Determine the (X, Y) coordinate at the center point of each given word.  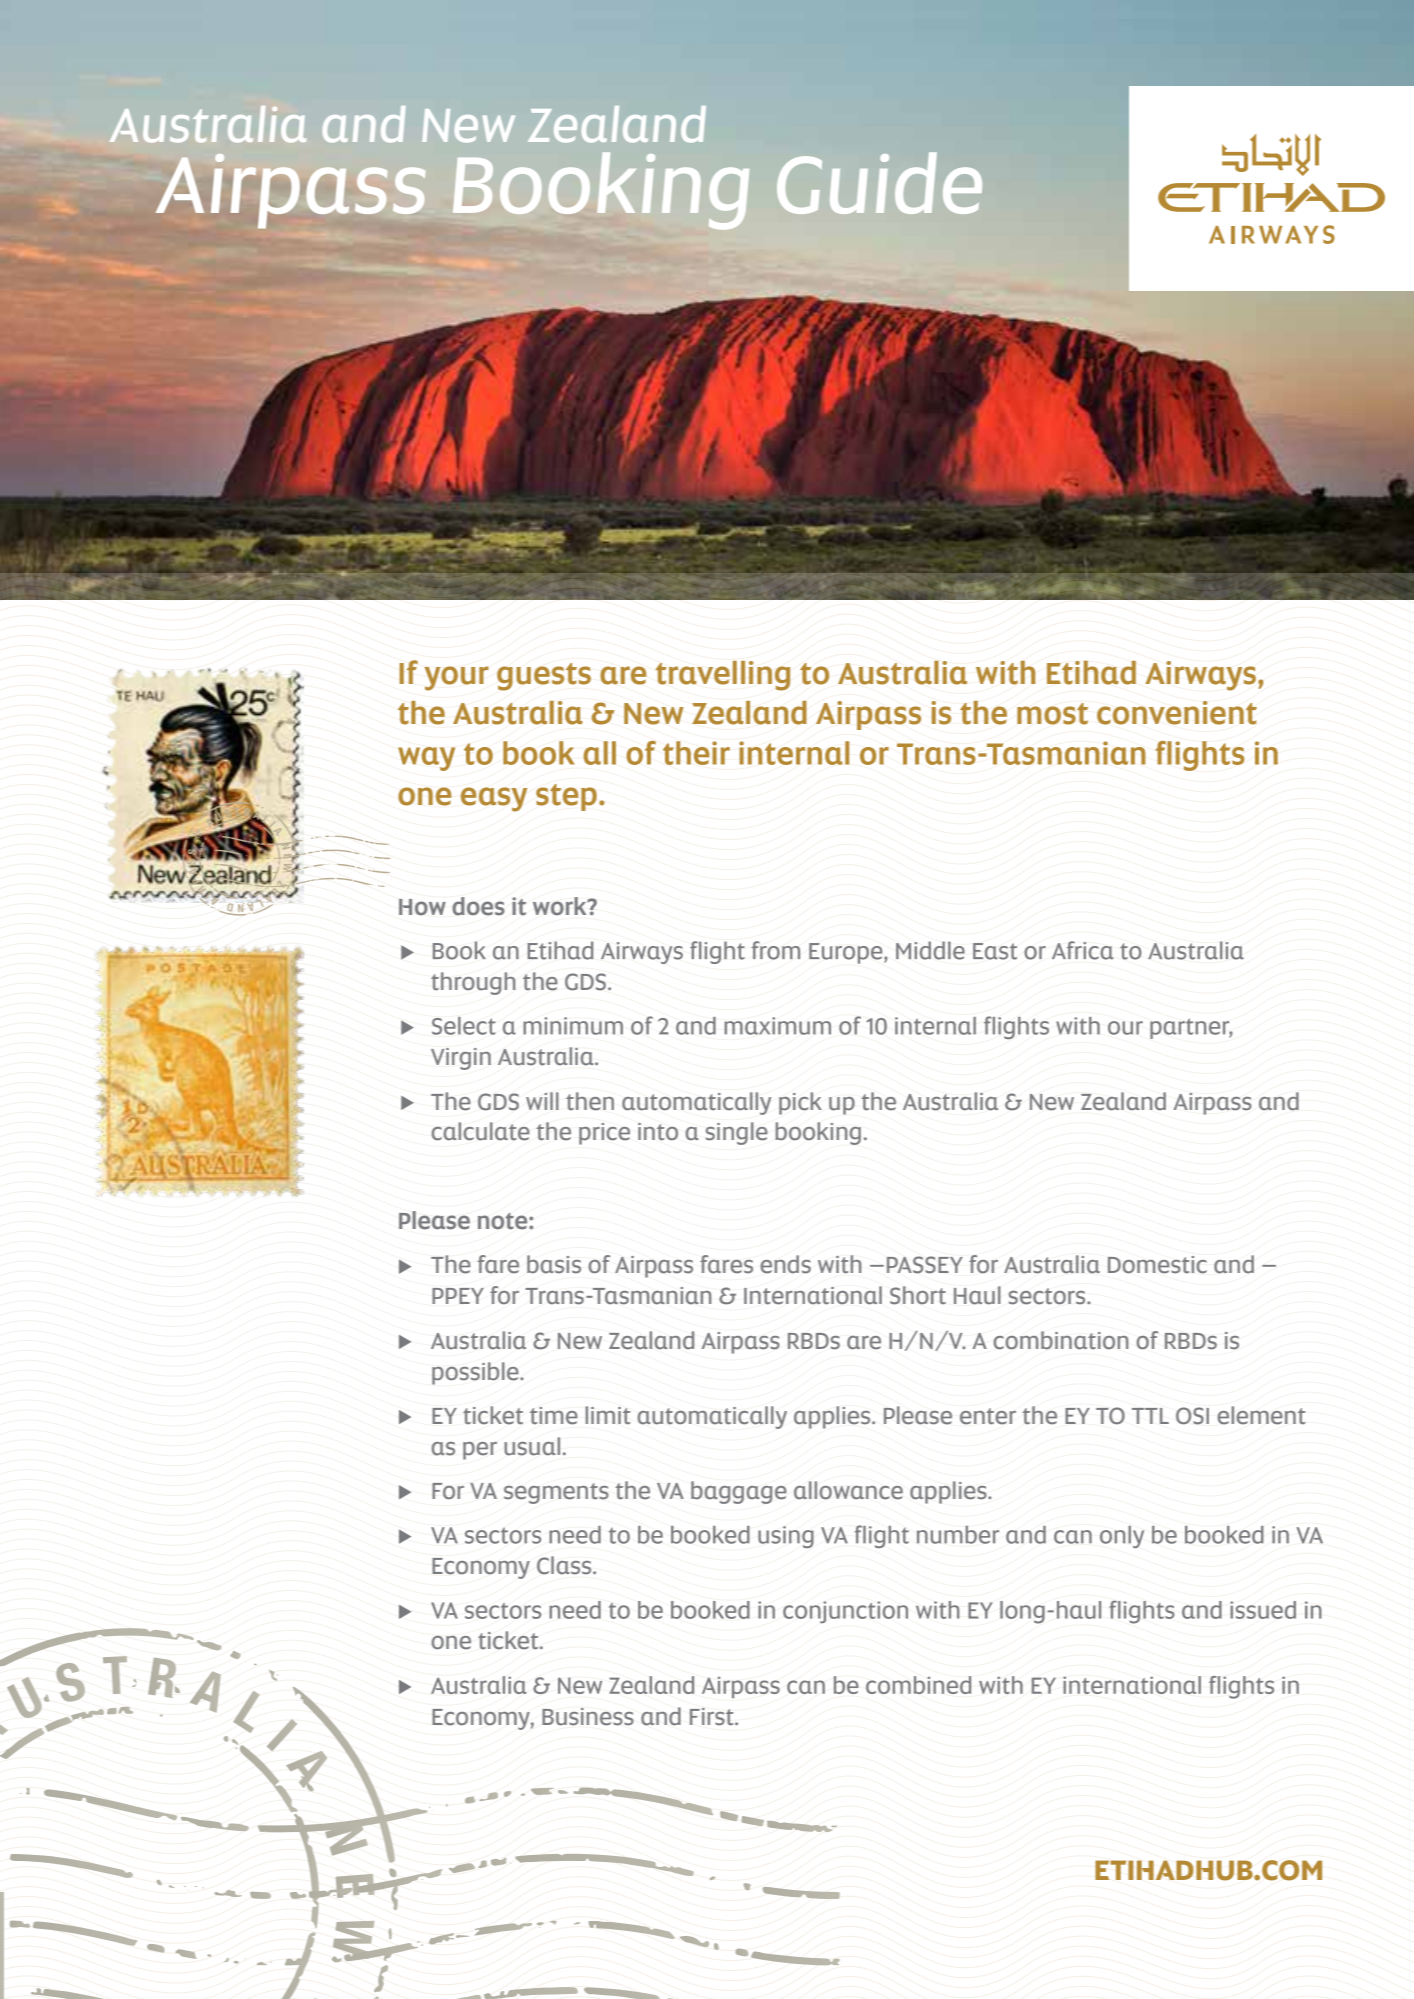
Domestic (1157, 1265)
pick (800, 1103)
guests (544, 677)
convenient (1177, 713)
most (1052, 714)
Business (588, 1717)
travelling (723, 676)
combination (1061, 1340)
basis (554, 1264)
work (561, 906)
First (713, 1717)
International (813, 1295)
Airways (1202, 676)
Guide (879, 183)
